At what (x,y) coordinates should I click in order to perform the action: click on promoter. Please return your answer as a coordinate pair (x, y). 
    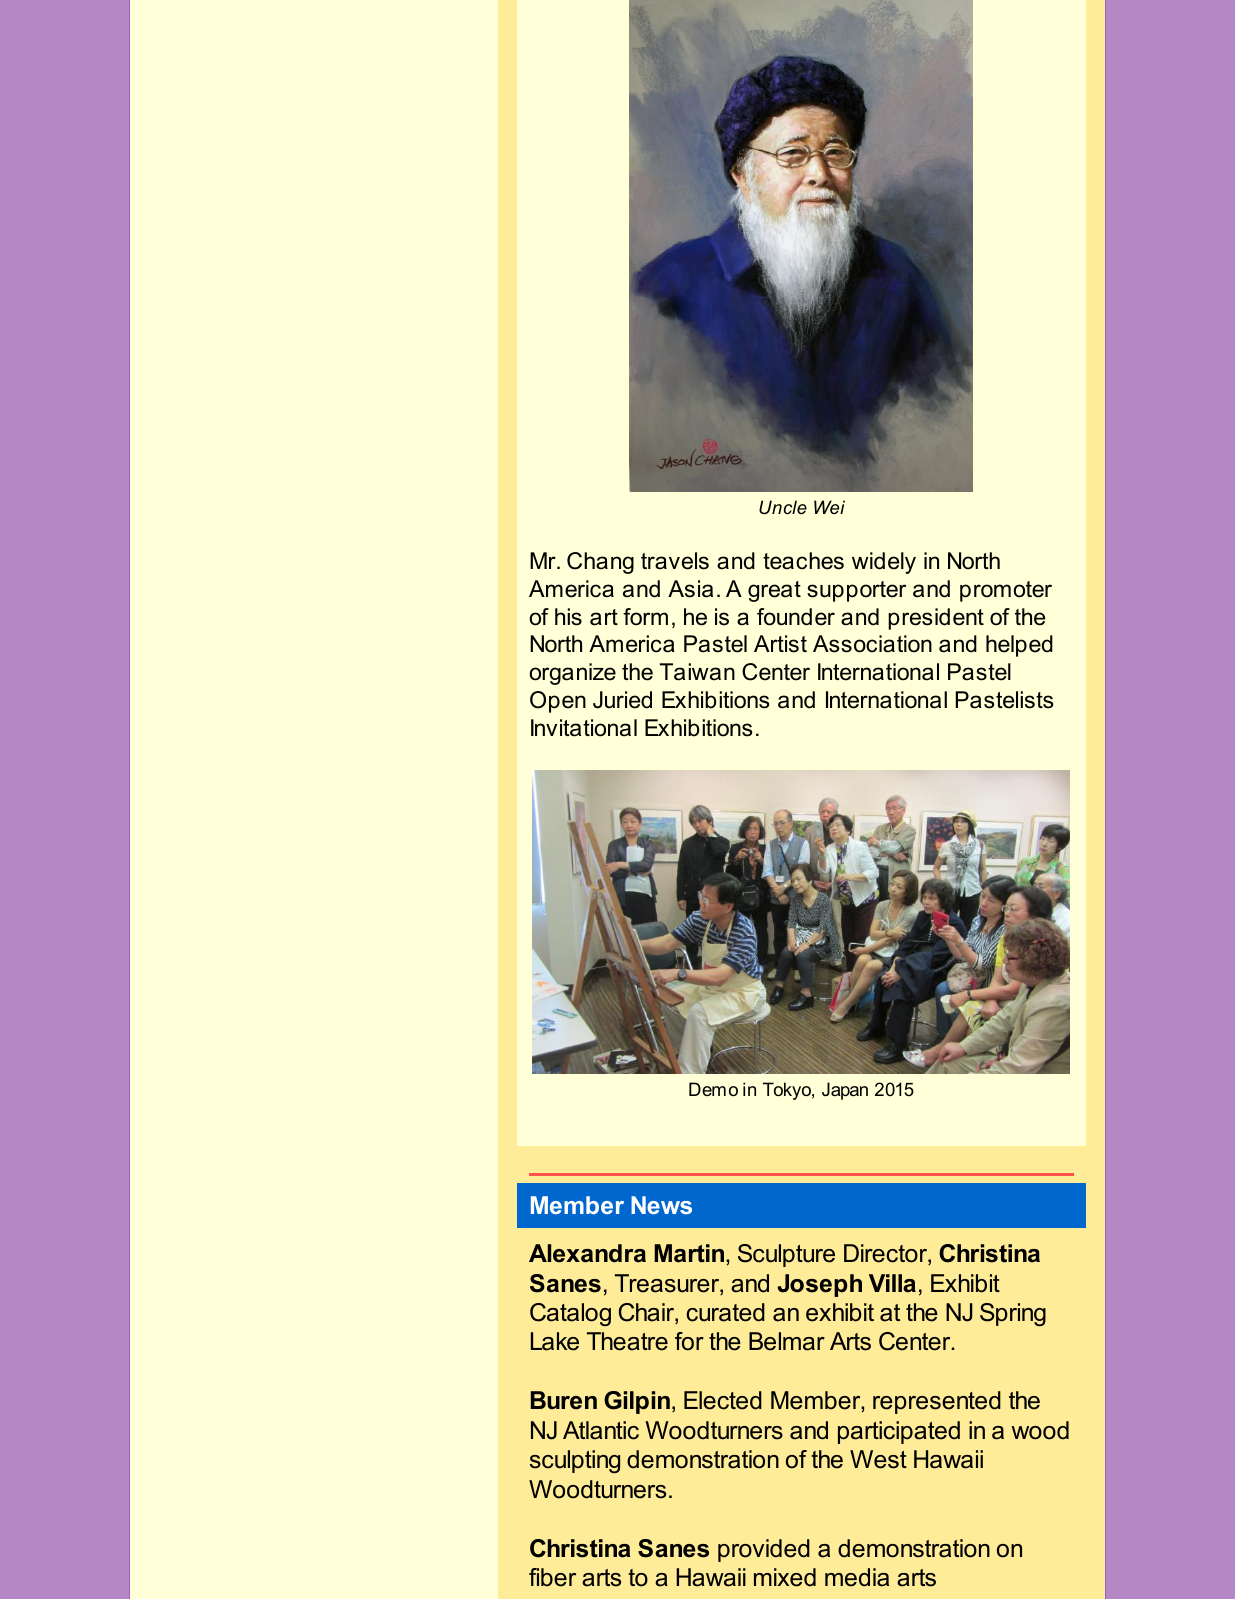
    Looking at the image, I should click on (1006, 591).
